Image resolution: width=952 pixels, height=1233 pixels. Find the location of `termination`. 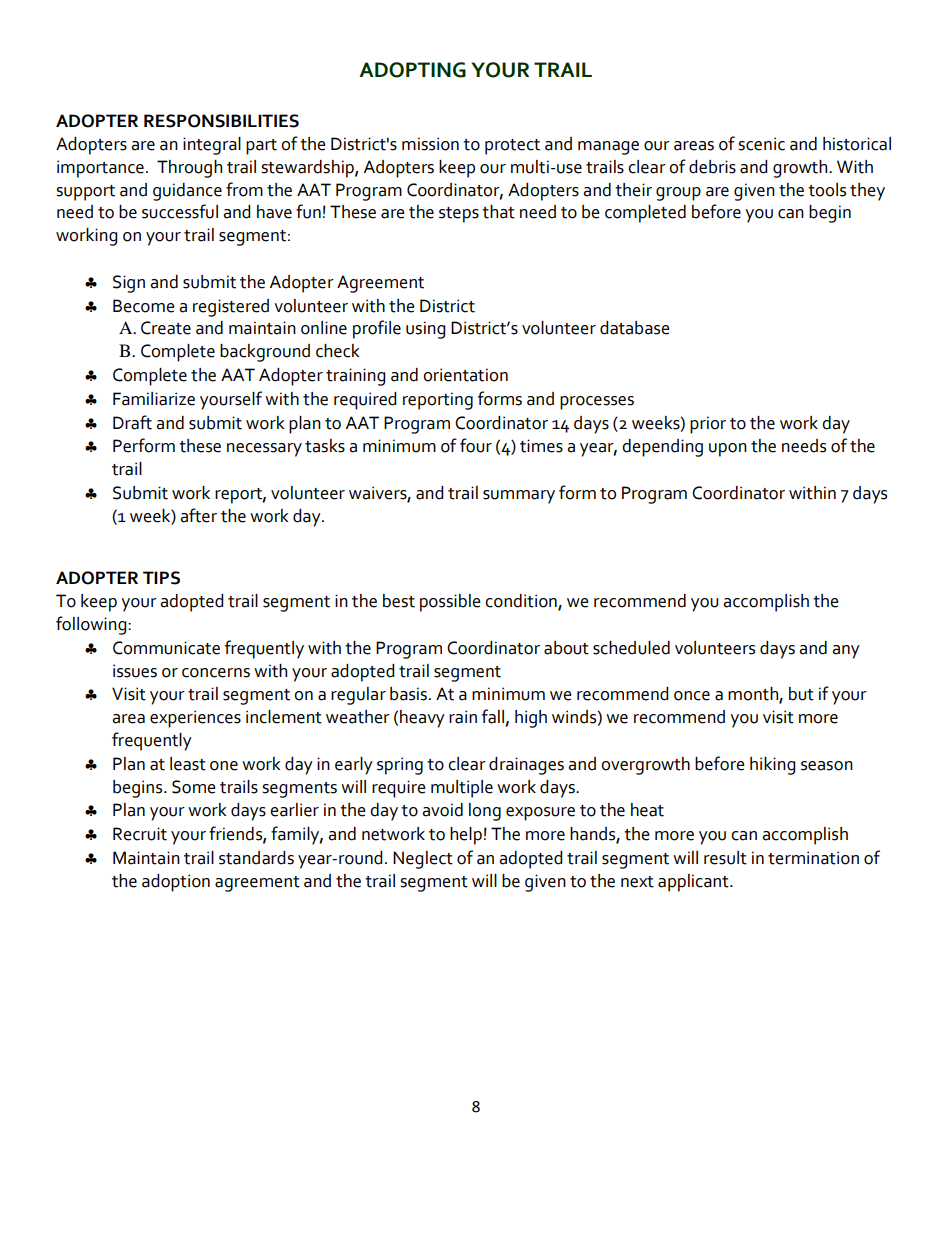

termination is located at coordinates (813, 858).
